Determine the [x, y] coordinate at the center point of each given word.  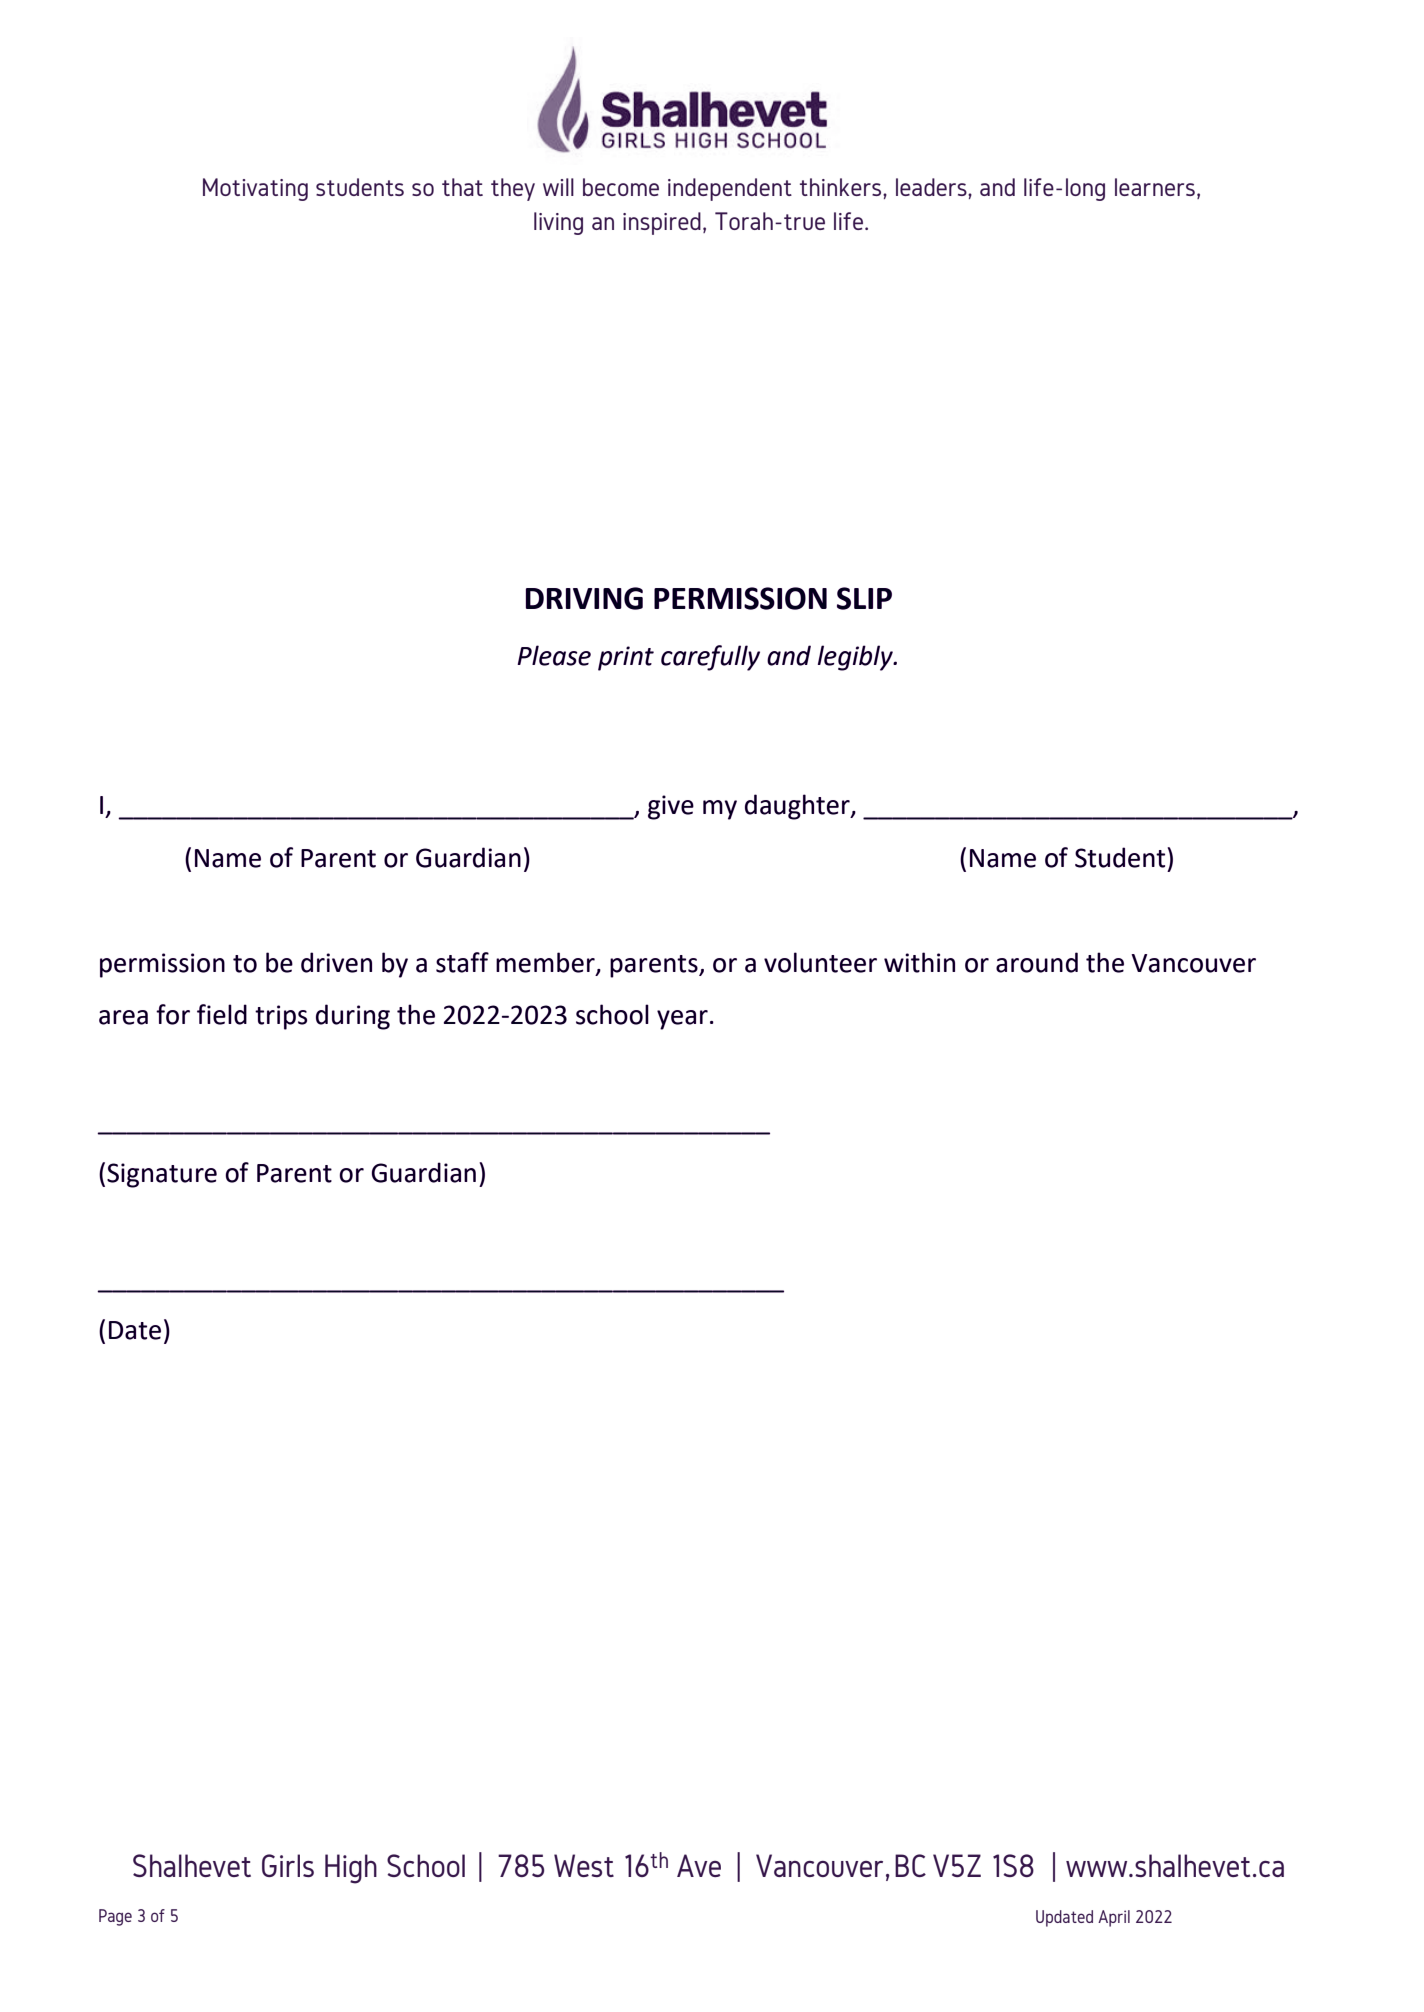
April [1114, 1918]
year [682, 1020]
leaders [932, 187]
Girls [288, 1865]
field [222, 1014]
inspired [662, 223]
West [584, 1865]
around [1037, 962]
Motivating [255, 189]
